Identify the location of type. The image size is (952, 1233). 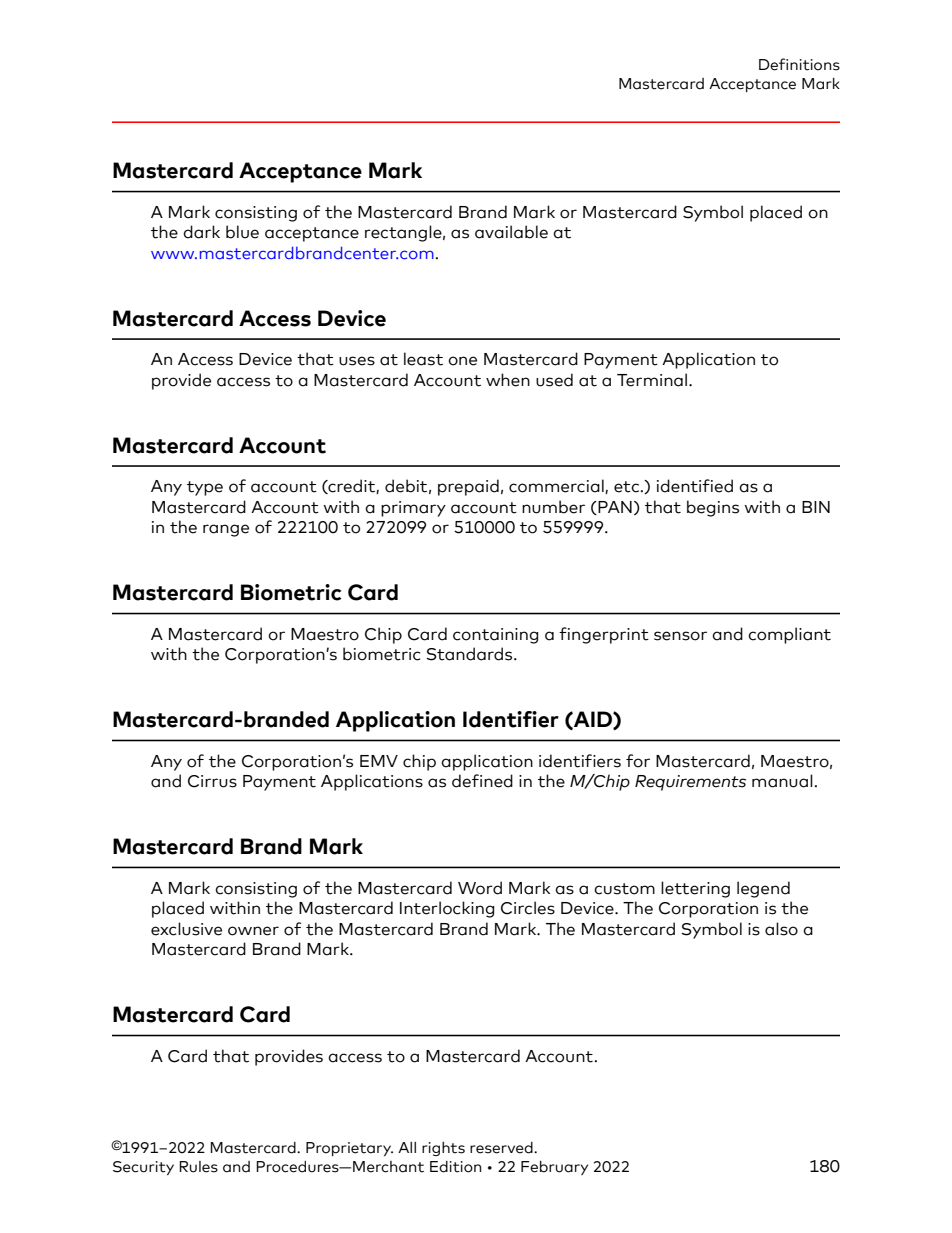
(205, 488).
